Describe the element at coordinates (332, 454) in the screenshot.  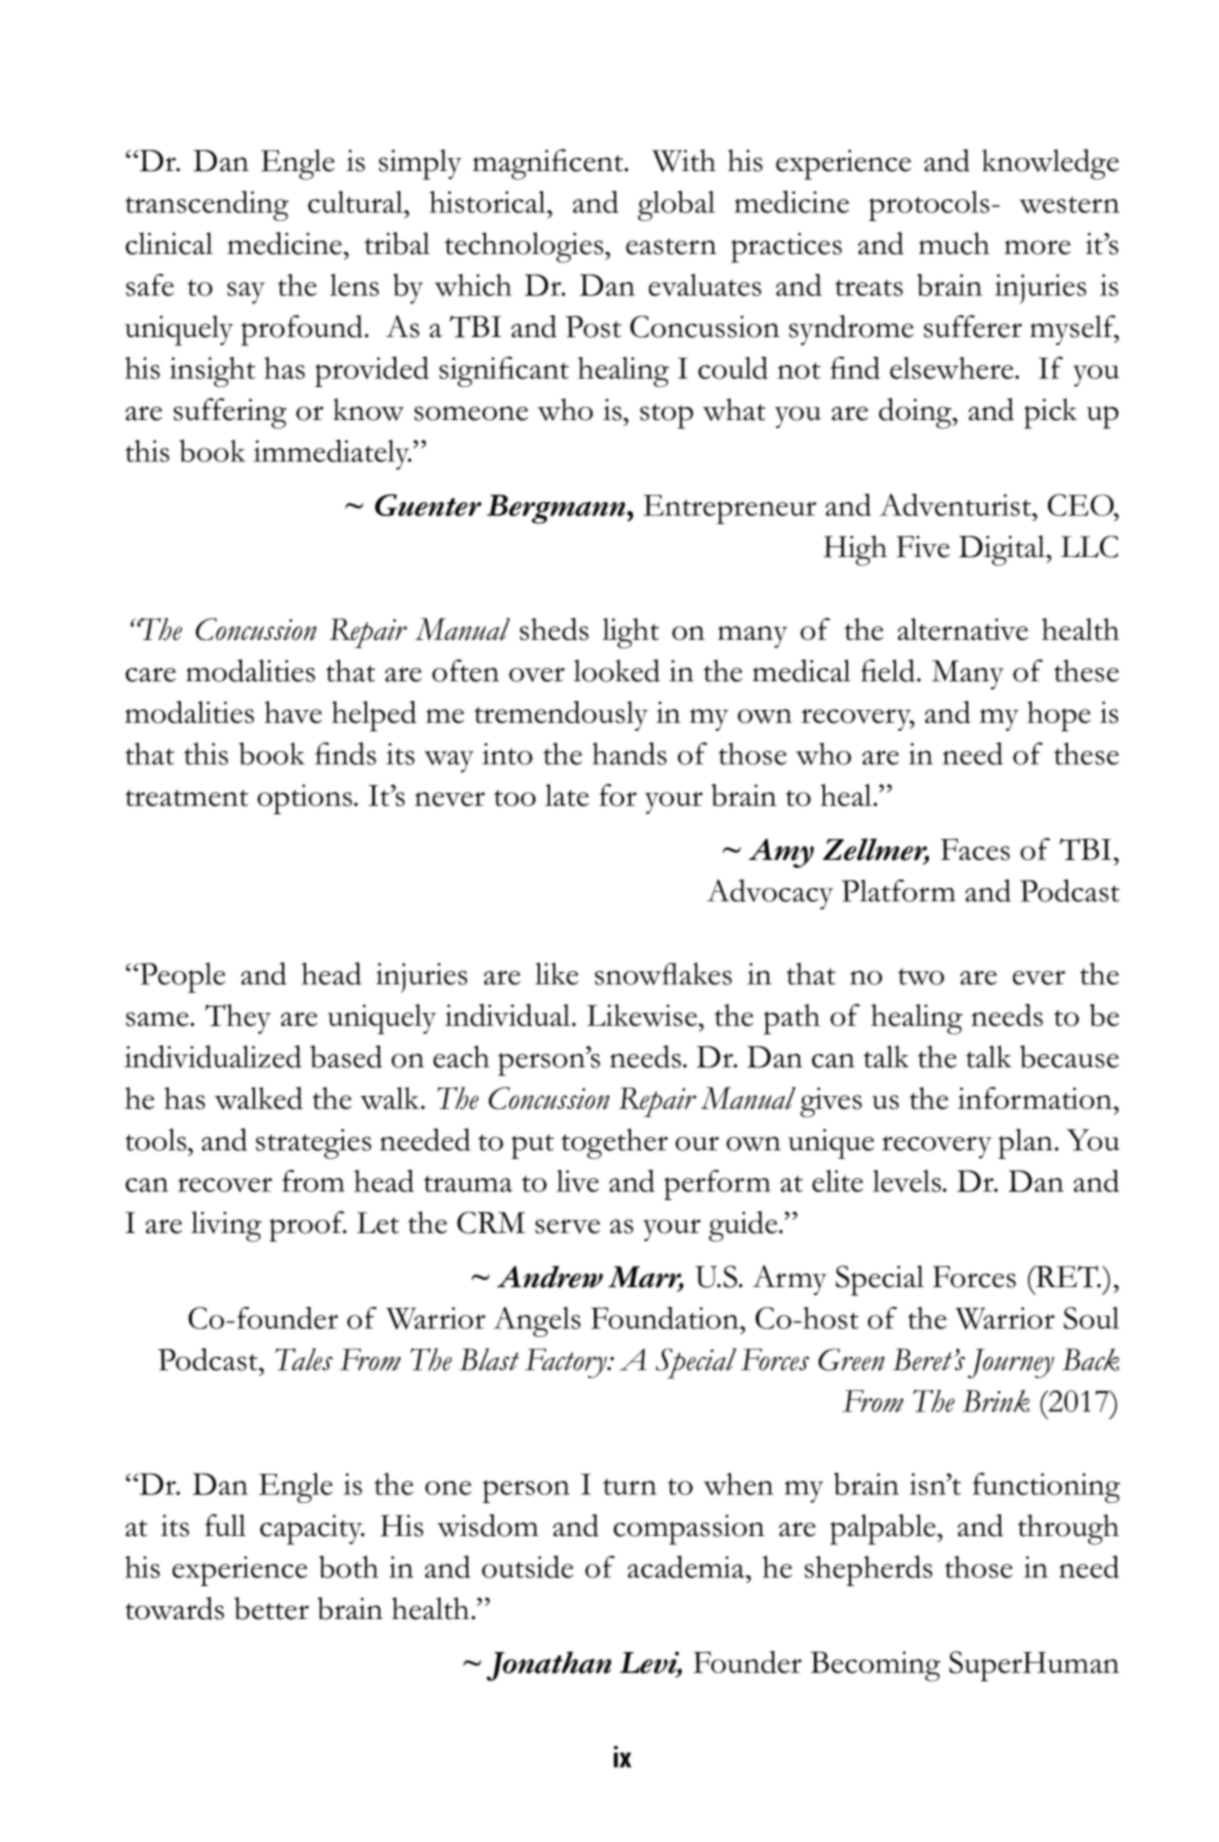
I see `immediately` at that location.
